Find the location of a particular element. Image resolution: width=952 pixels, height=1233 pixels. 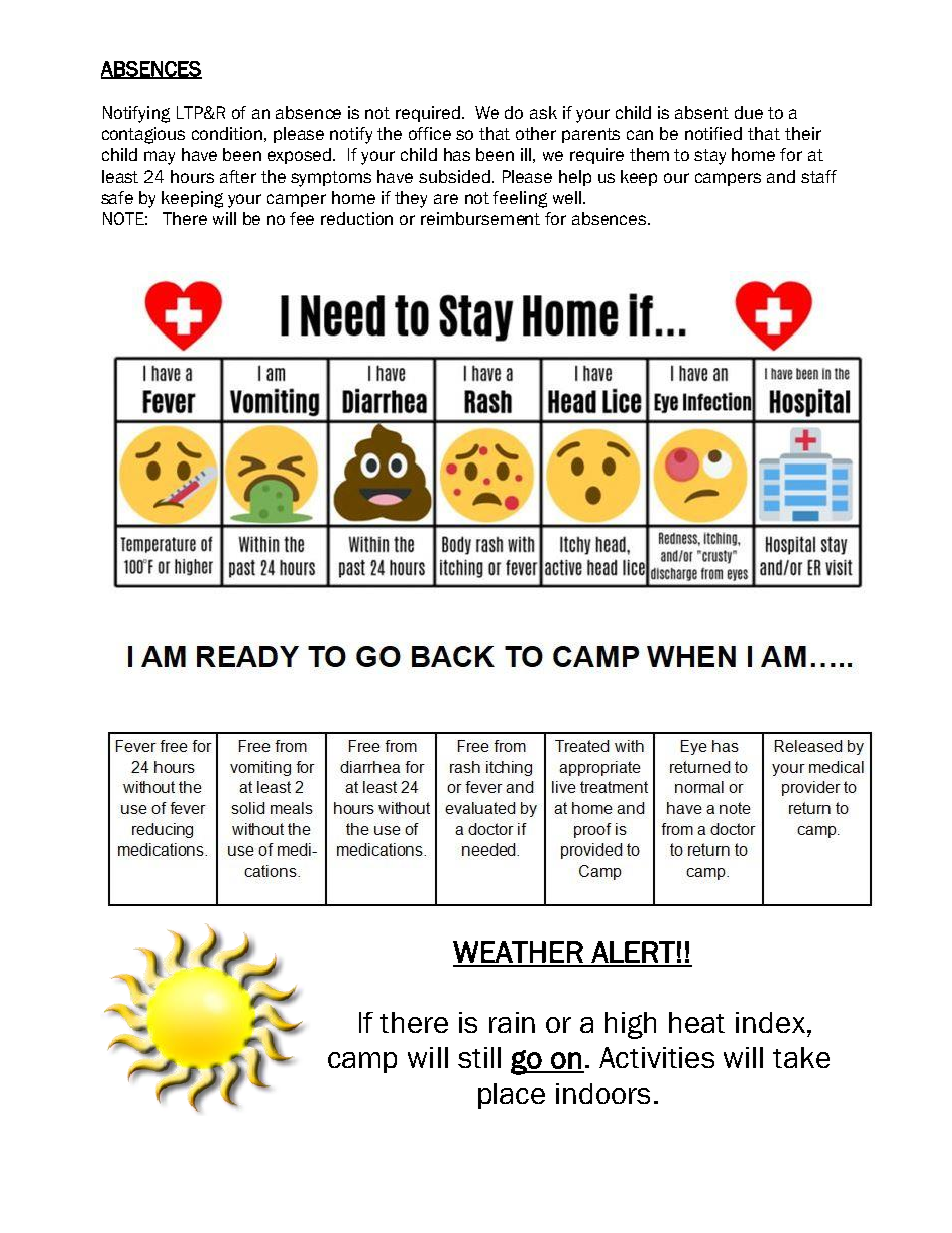

index is located at coordinates (770, 1022).
